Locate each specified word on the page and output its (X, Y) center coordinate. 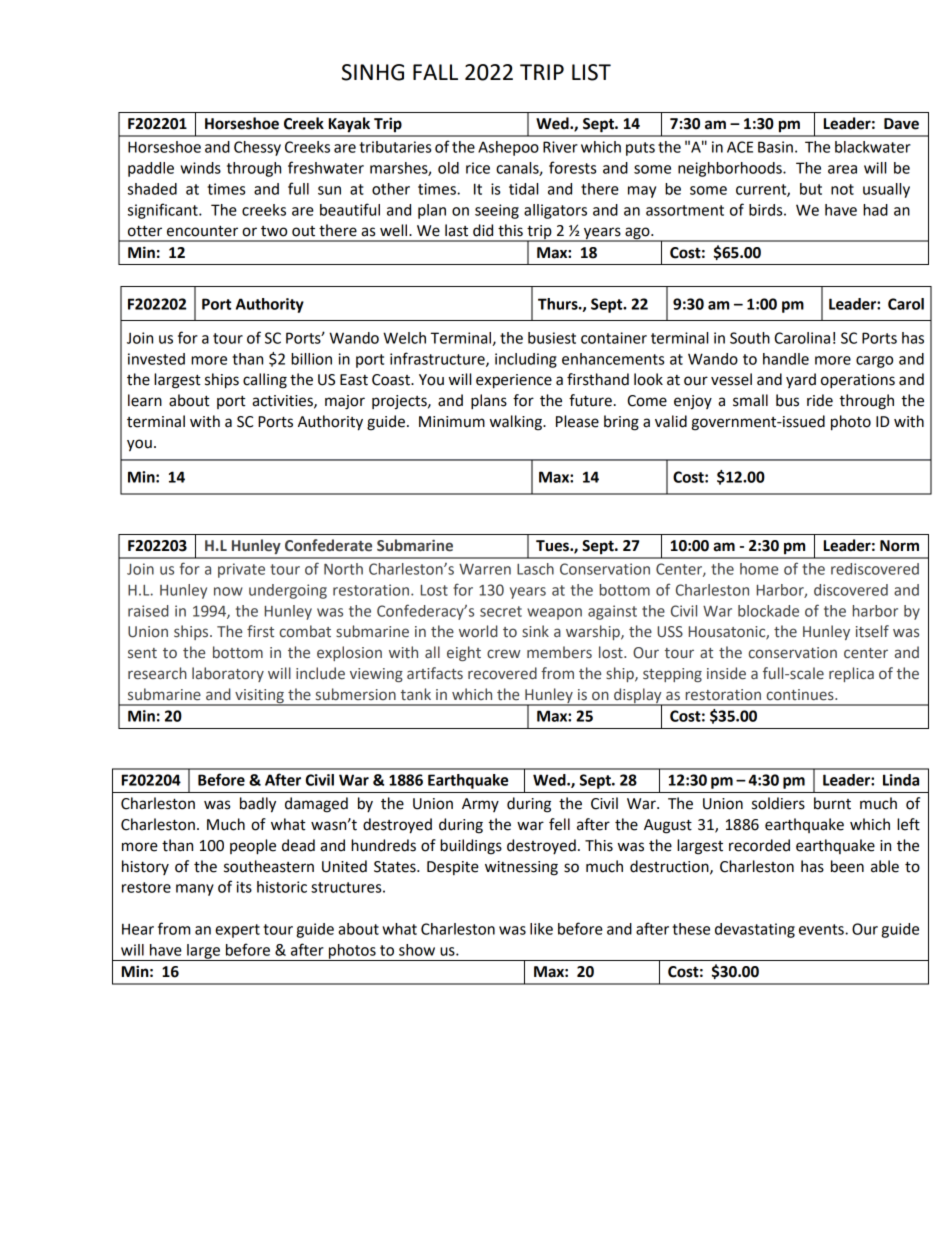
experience (514, 381)
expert (237, 931)
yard (801, 380)
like (541, 929)
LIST (591, 72)
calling (265, 381)
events (822, 929)
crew (504, 654)
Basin (775, 147)
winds (200, 168)
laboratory (228, 674)
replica (851, 674)
